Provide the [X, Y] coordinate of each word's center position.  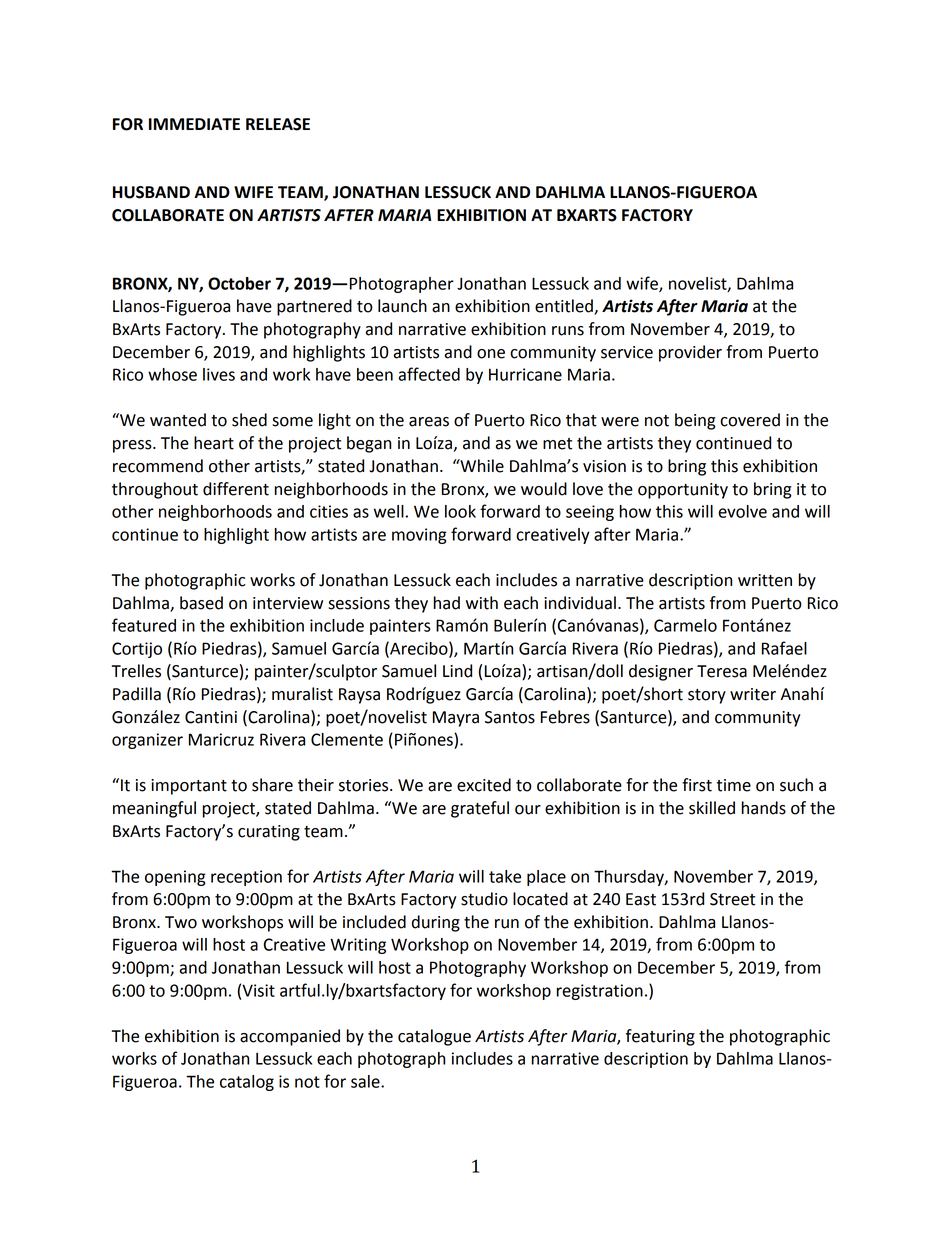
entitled [565, 307]
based [201, 603]
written [765, 580]
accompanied [290, 1037]
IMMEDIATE [194, 124]
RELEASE [278, 124]
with [482, 603]
